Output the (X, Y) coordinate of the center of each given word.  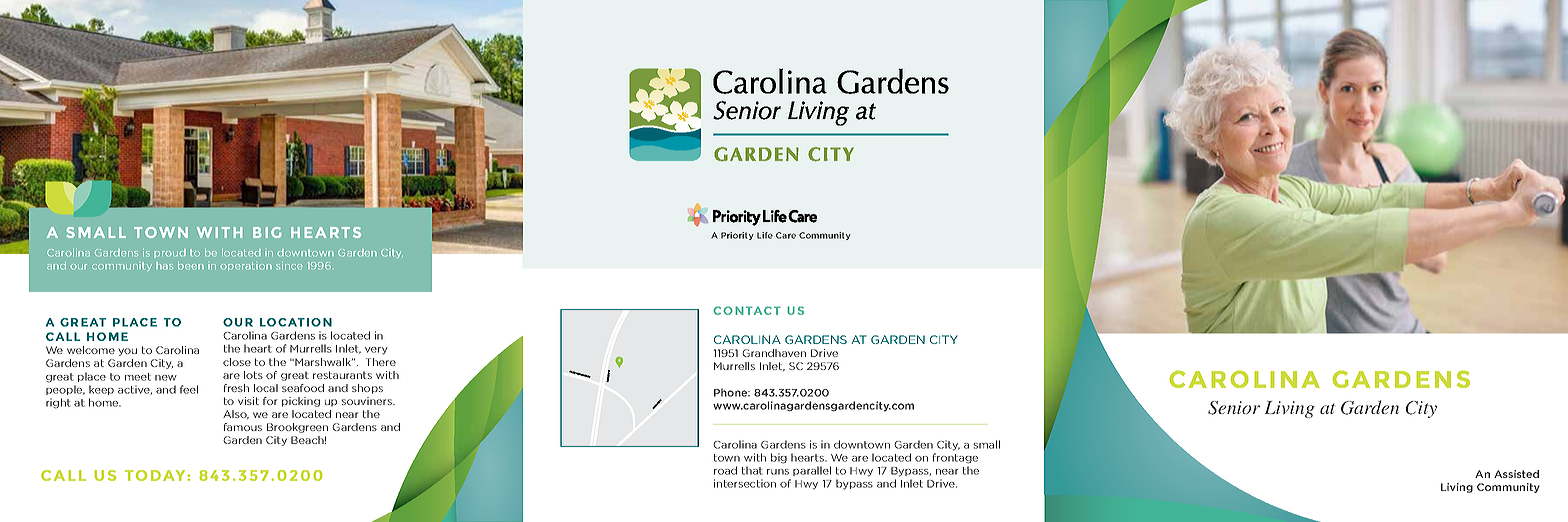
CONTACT (747, 310)
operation (246, 266)
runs (778, 472)
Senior (1234, 408)
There (381, 362)
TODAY (156, 475)
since (289, 266)
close (237, 362)
